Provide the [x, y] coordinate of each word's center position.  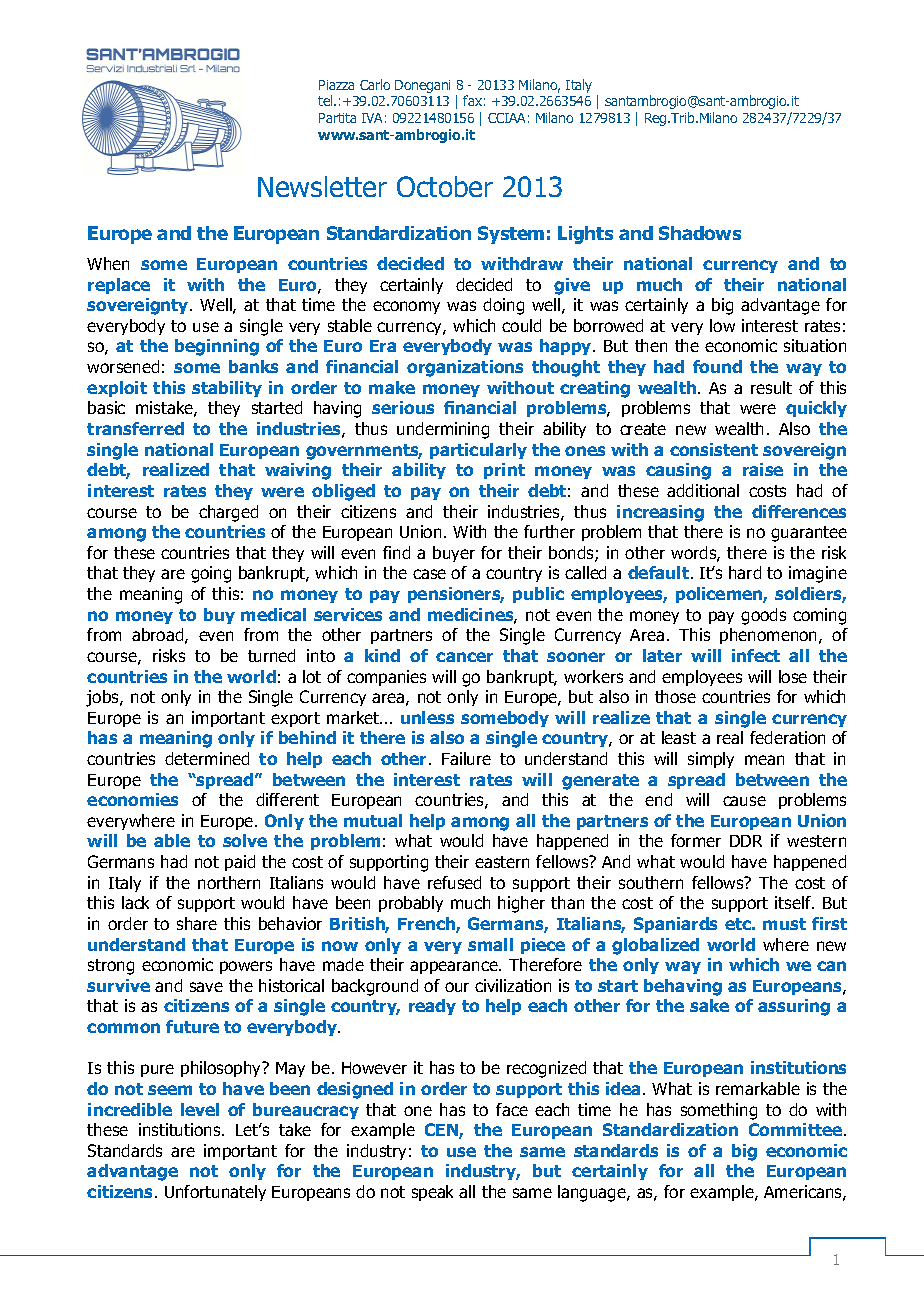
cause [744, 801]
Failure [466, 758]
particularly [478, 451]
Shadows [700, 233]
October [445, 186]
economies [132, 799]
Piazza [336, 85]
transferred [135, 428]
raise [763, 469]
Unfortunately [215, 1193]
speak [432, 1193]
